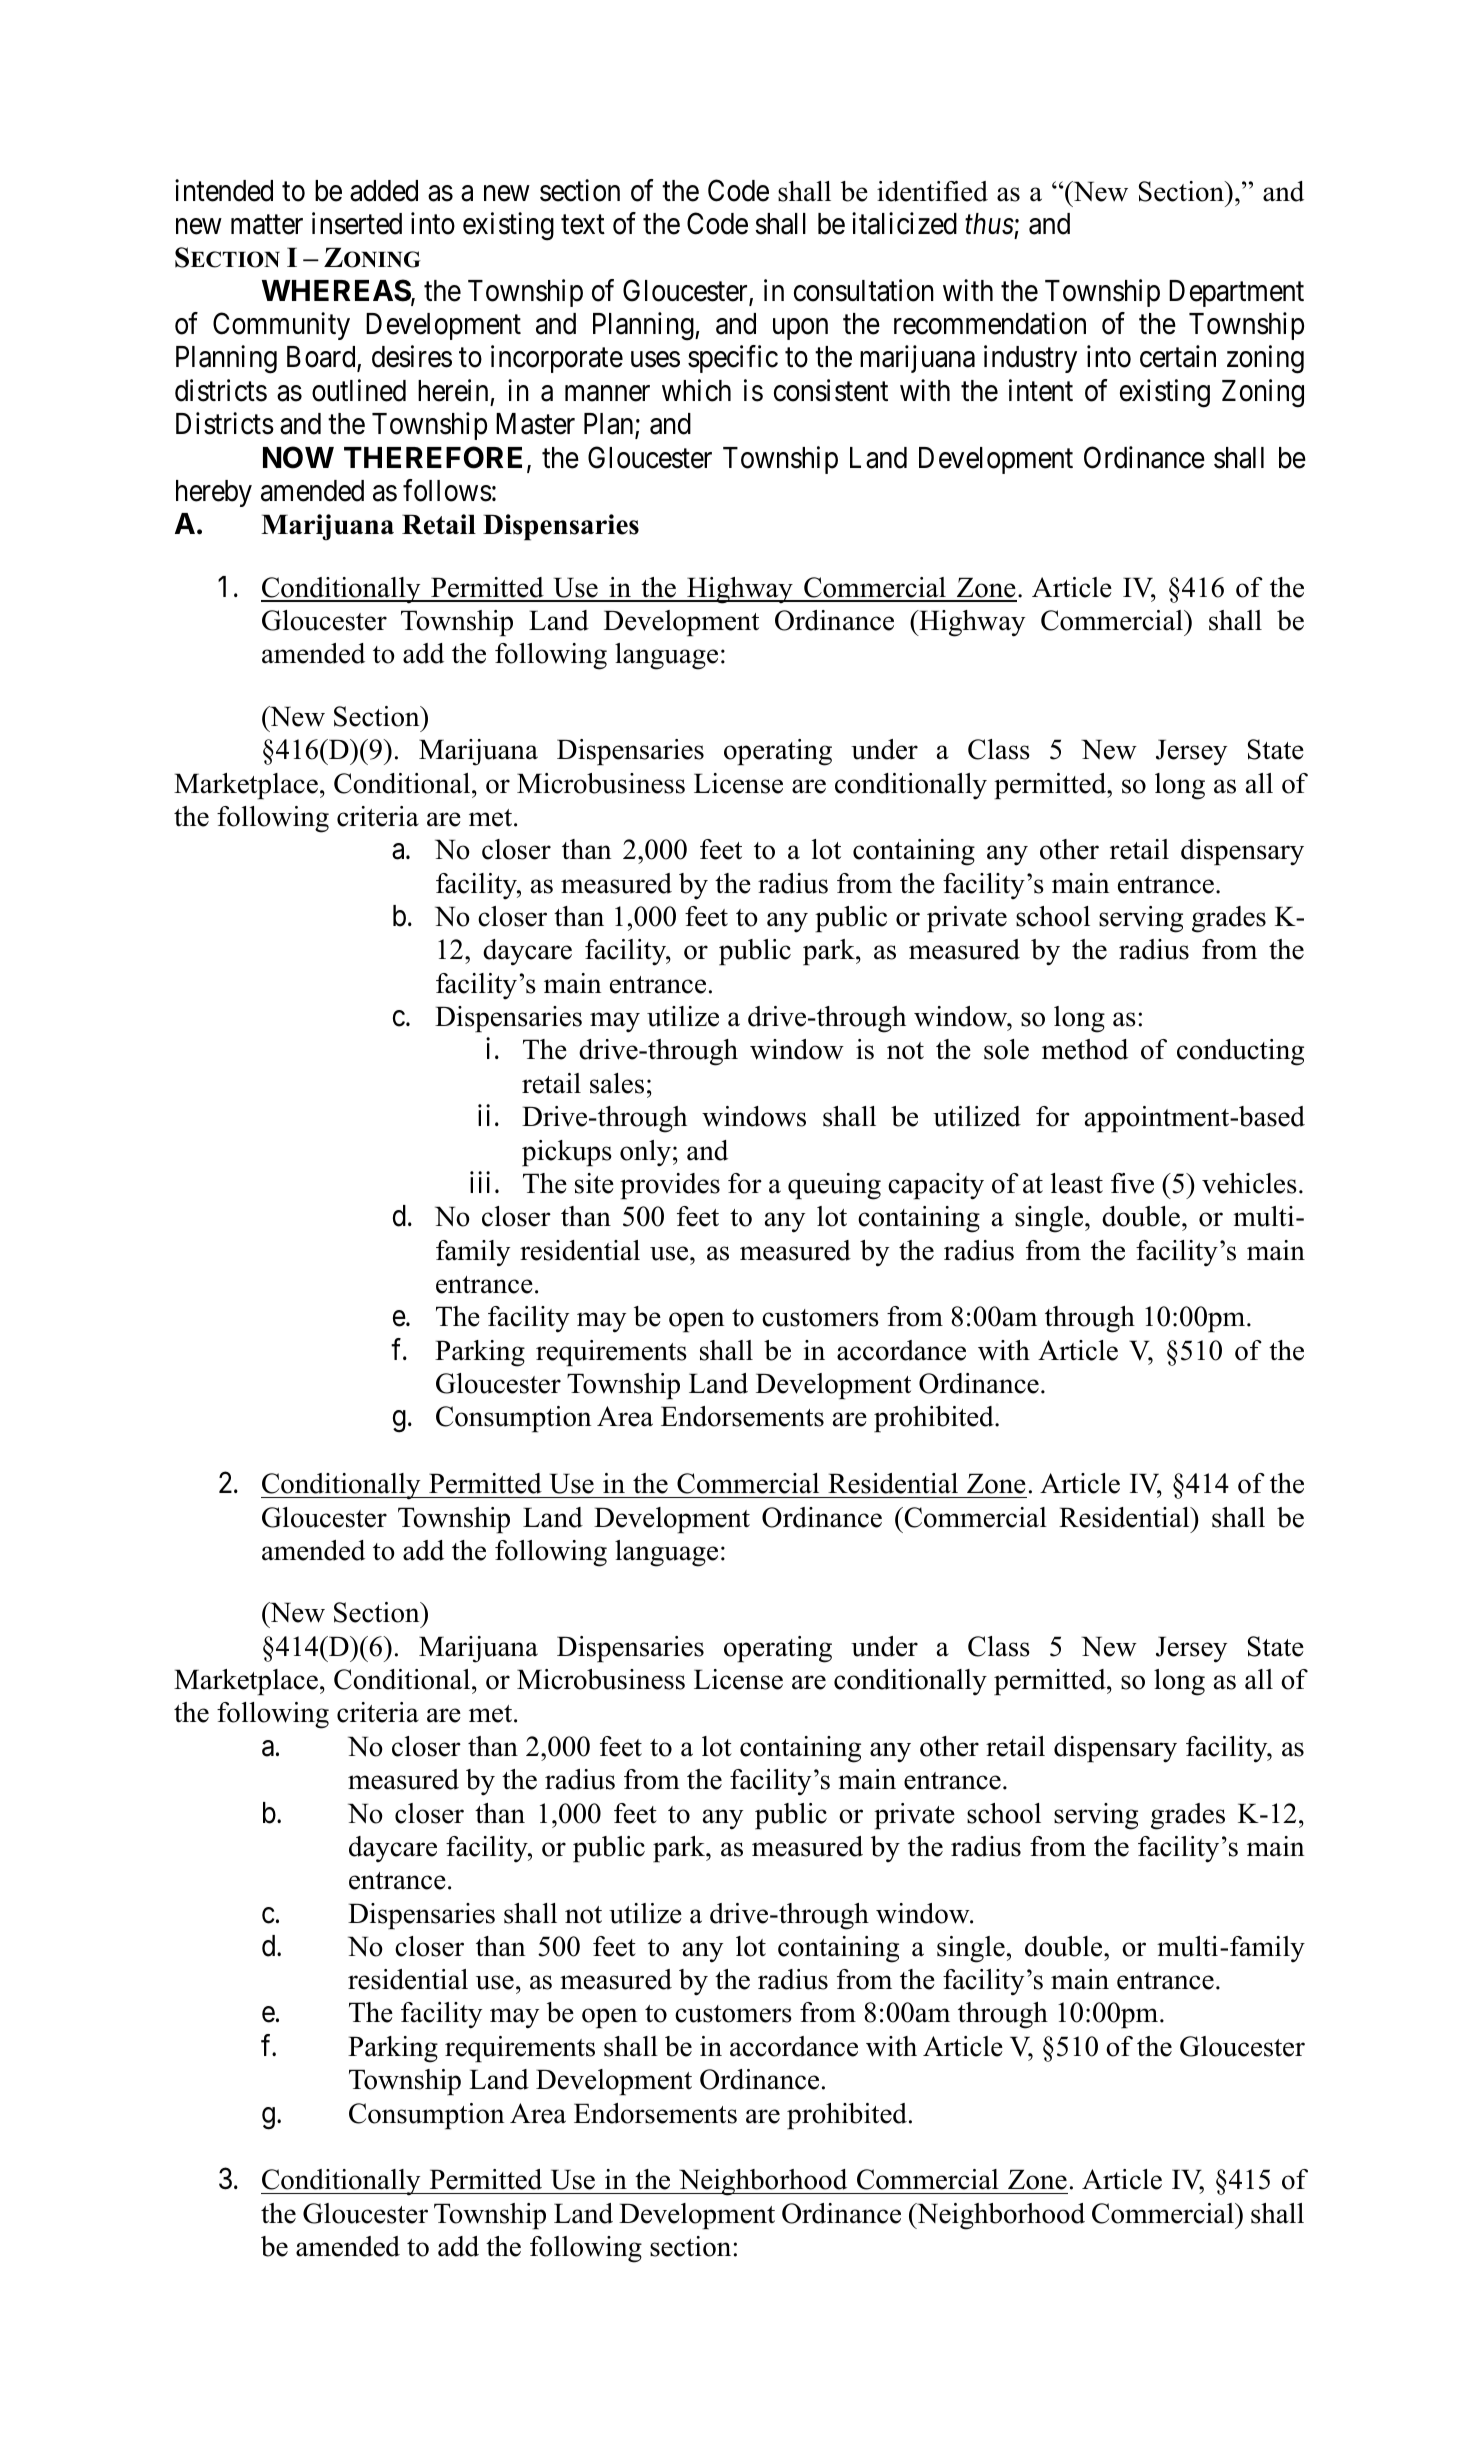 This document has width=1479, height=2437. Describe the element at coordinates (989, 224) in the document. I see `thus` at that location.
